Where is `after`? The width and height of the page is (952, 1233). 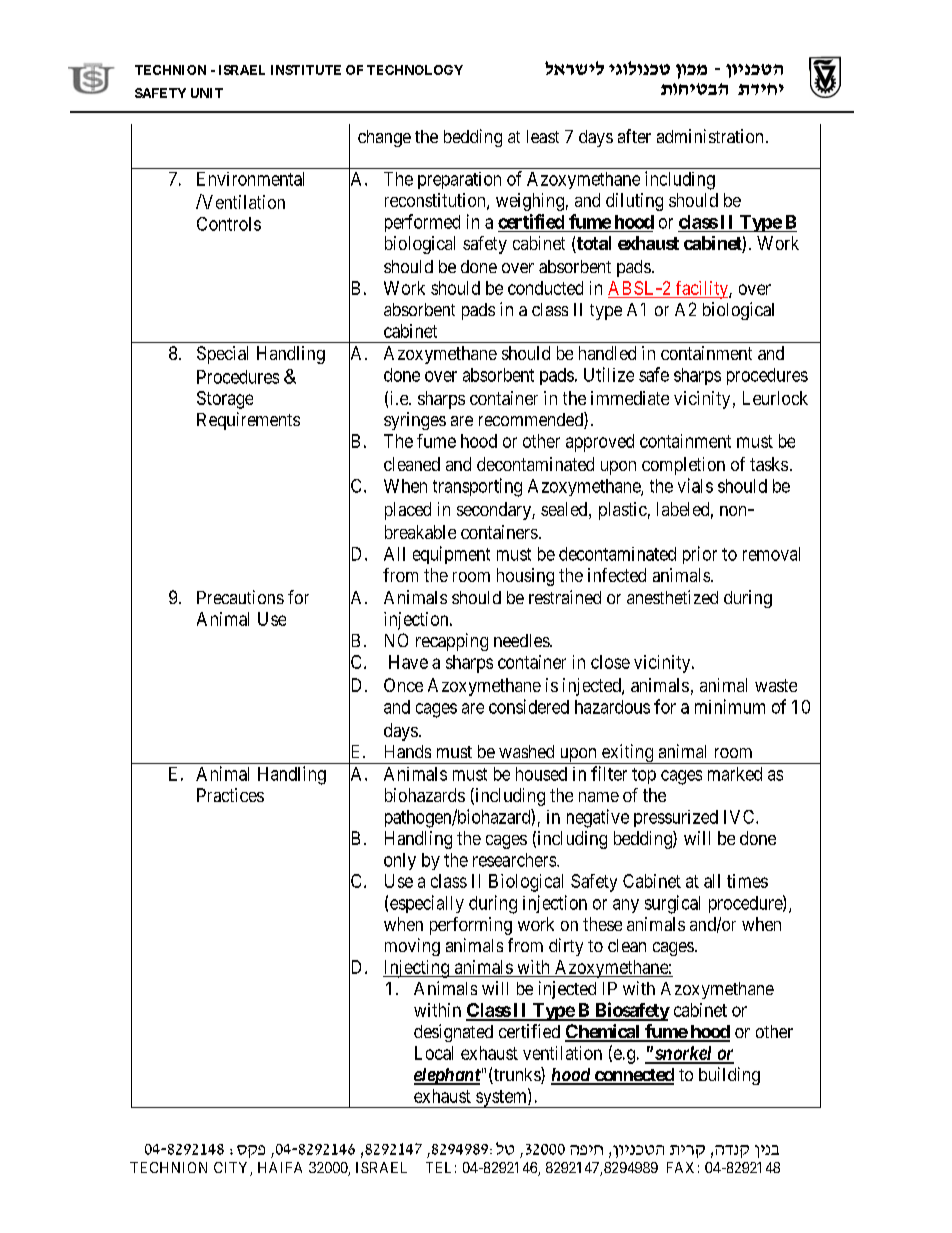
after is located at coordinates (634, 136).
